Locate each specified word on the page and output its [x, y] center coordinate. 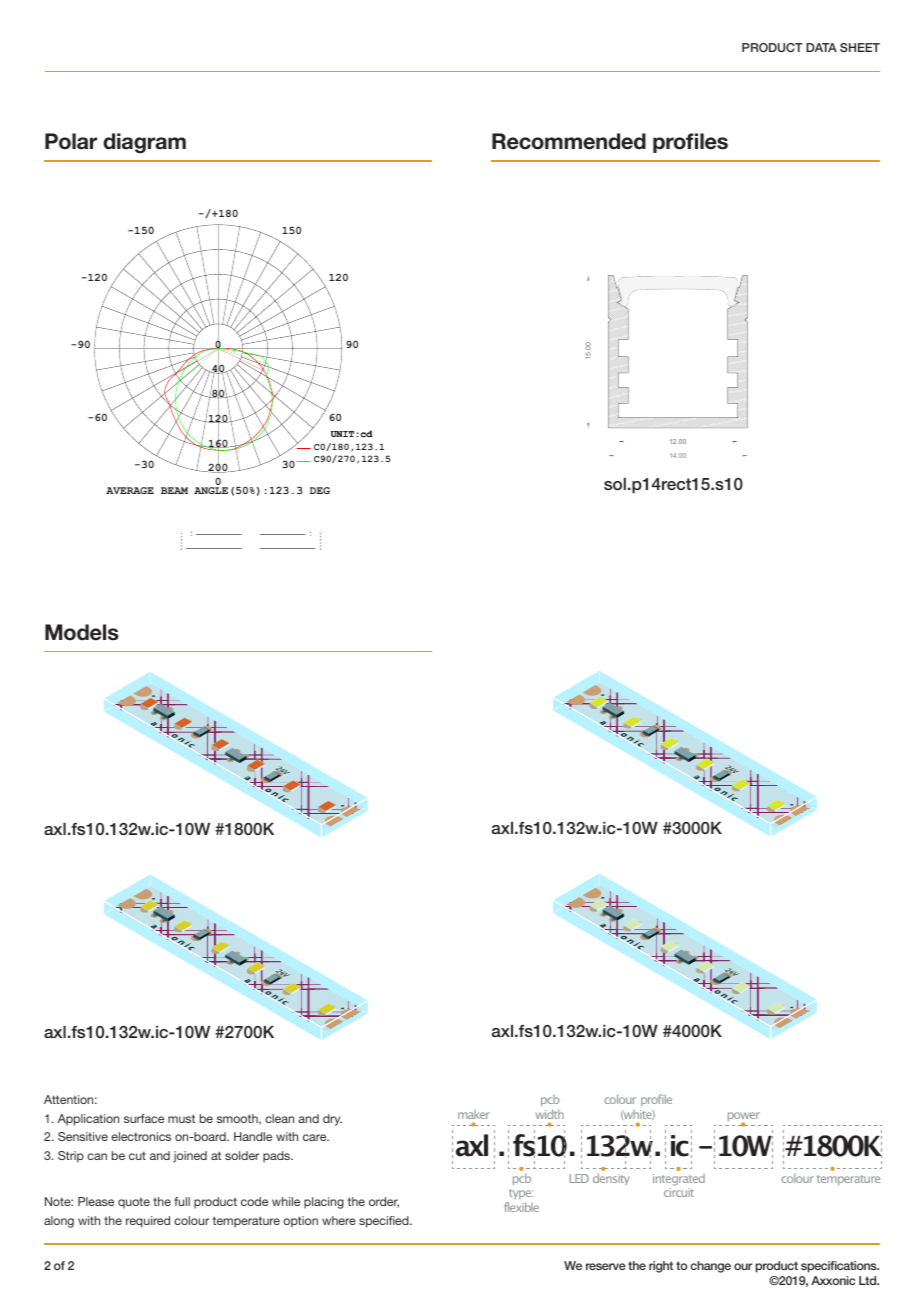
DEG [320, 490]
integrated [679, 1180]
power [744, 1118]
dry [332, 1120]
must [181, 1118]
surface [144, 1118]
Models [82, 632]
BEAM [174, 490]
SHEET [860, 47]
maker [474, 1114]
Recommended [569, 141]
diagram [144, 143]
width [550, 1114]
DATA [821, 47]
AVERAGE [130, 490]
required [148, 1222]
